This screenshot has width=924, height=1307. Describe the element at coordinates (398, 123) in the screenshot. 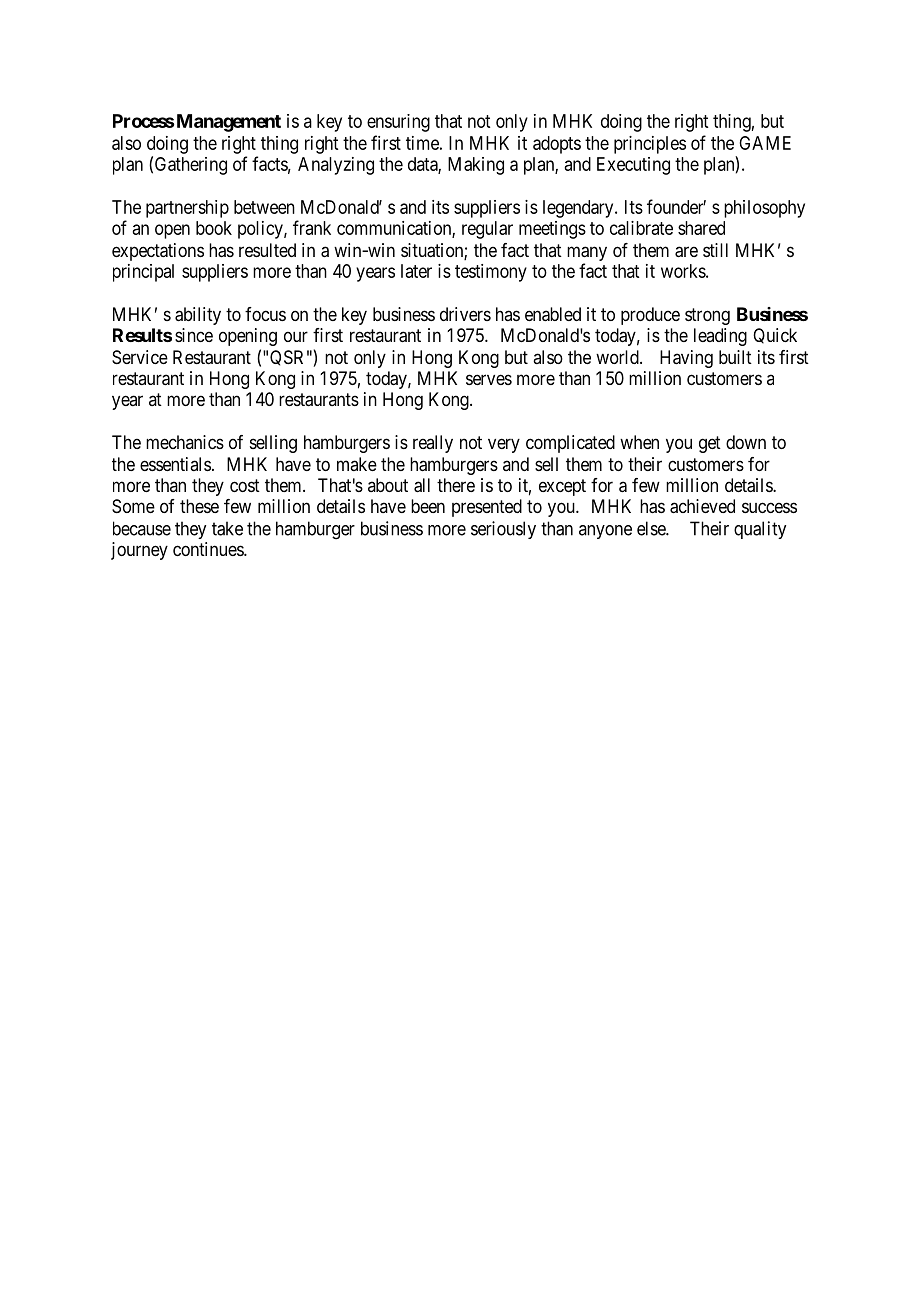

I see `ensuring` at that location.
